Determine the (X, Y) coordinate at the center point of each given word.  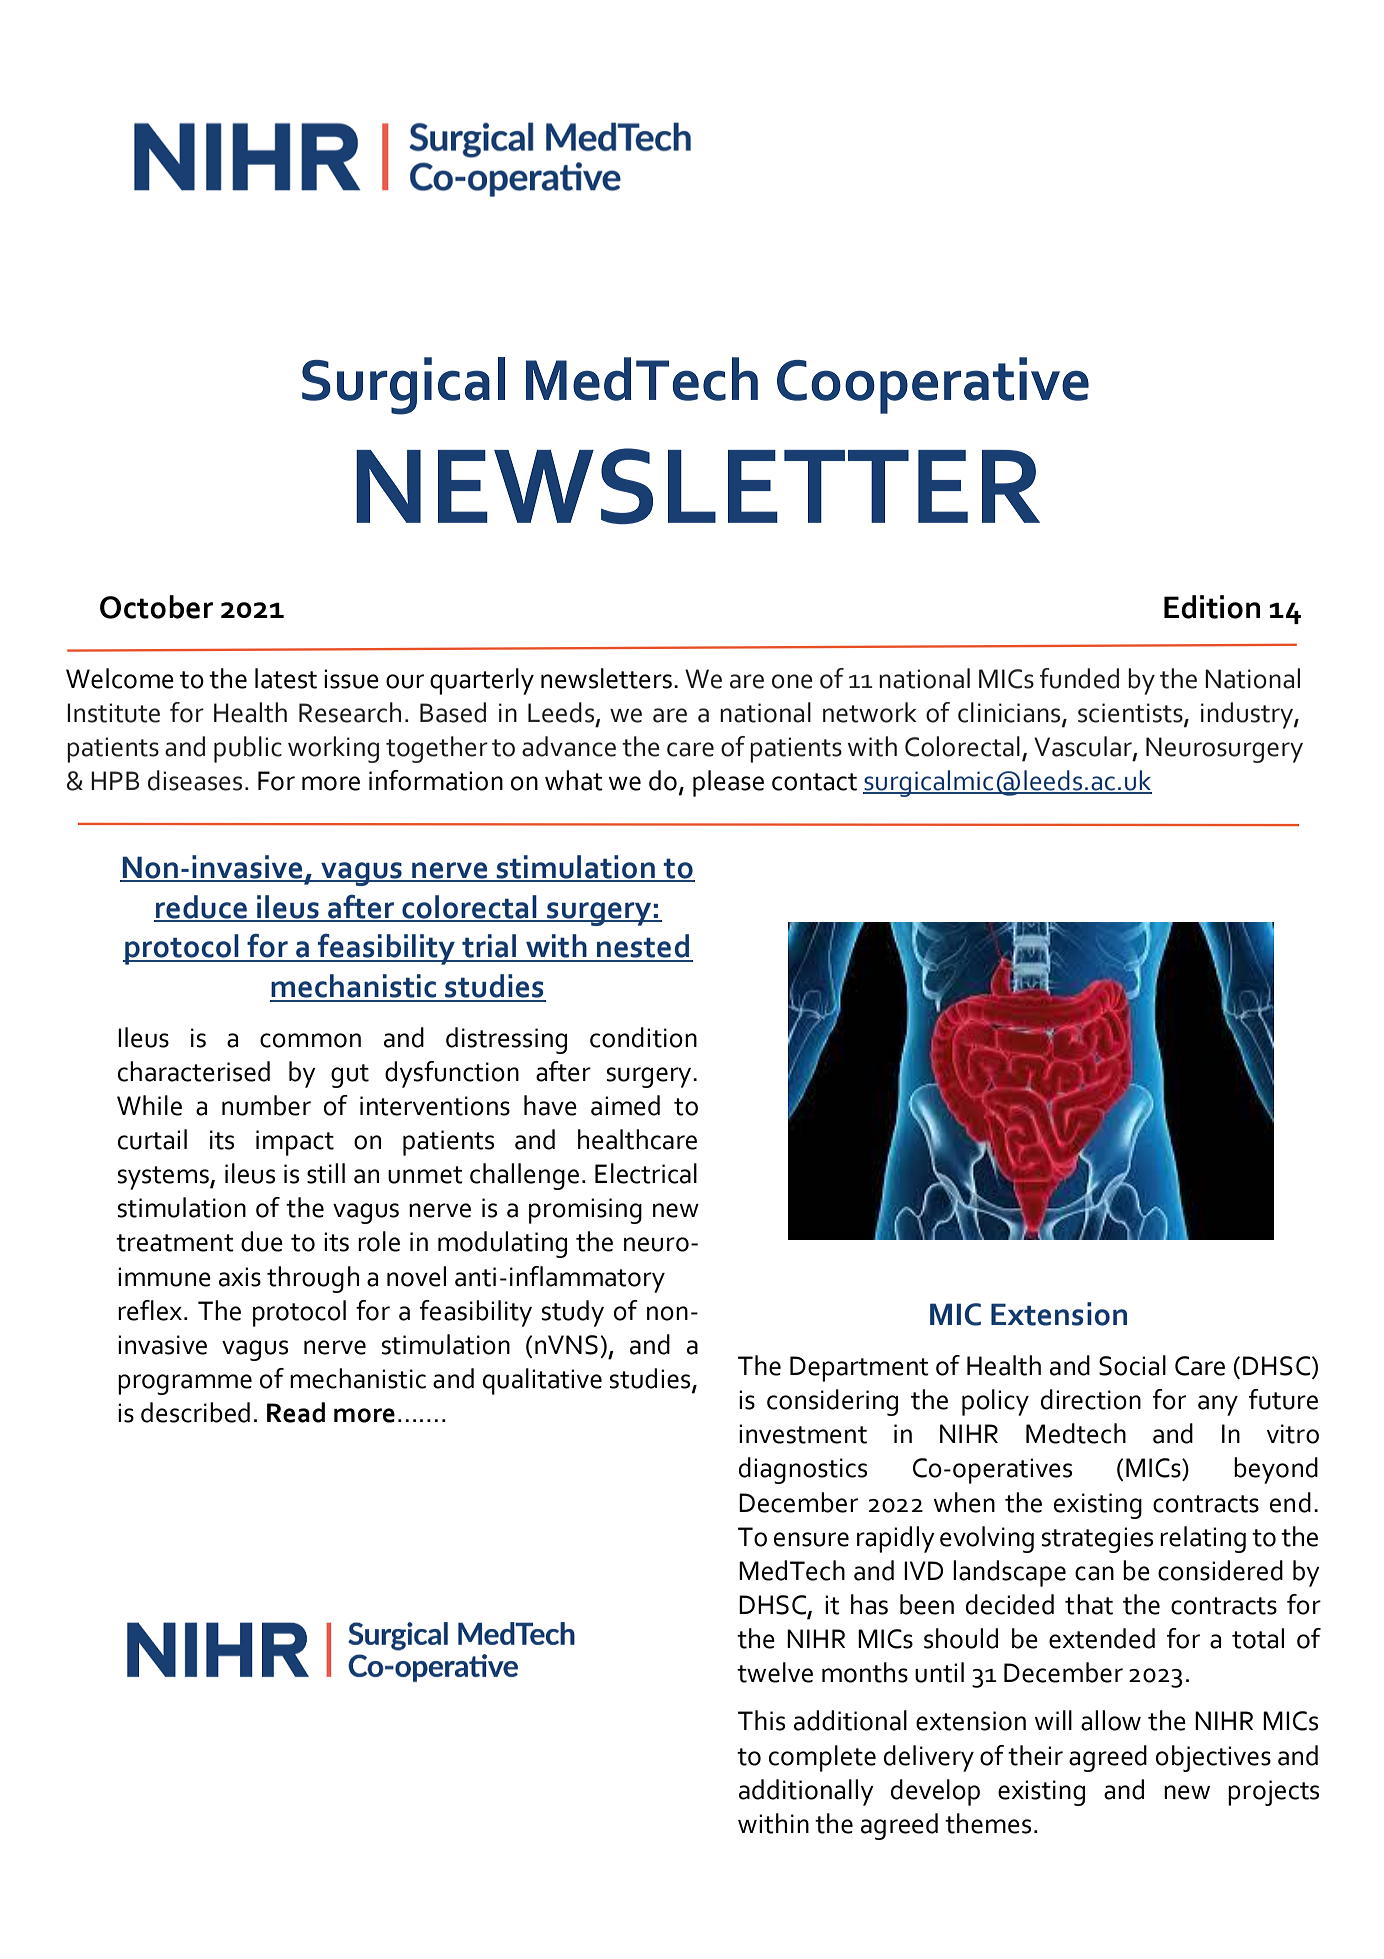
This (761, 1720)
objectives (1213, 1758)
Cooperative (933, 385)
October (156, 607)
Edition (1212, 607)
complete (822, 1758)
